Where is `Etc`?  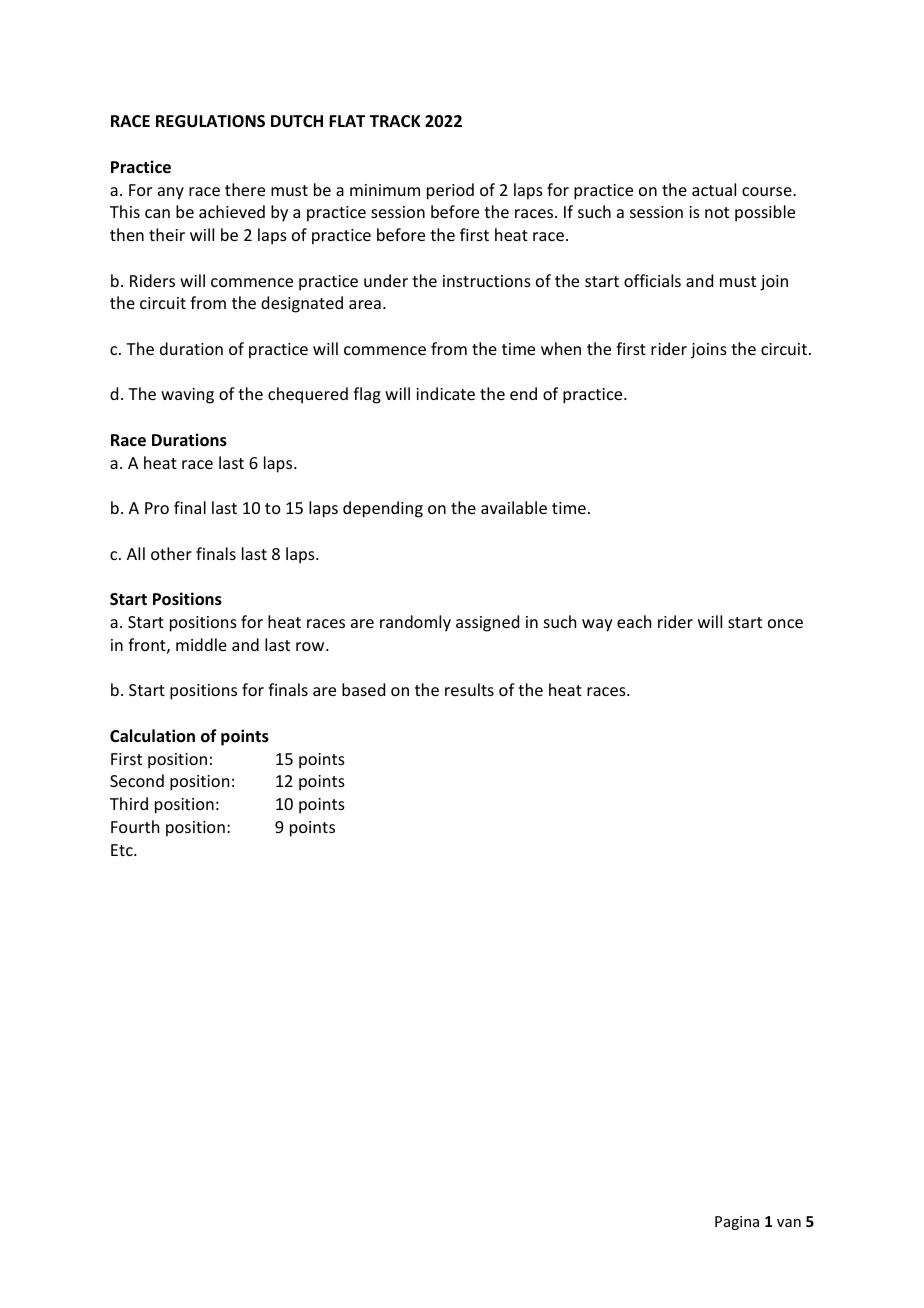 Etc is located at coordinates (123, 850).
